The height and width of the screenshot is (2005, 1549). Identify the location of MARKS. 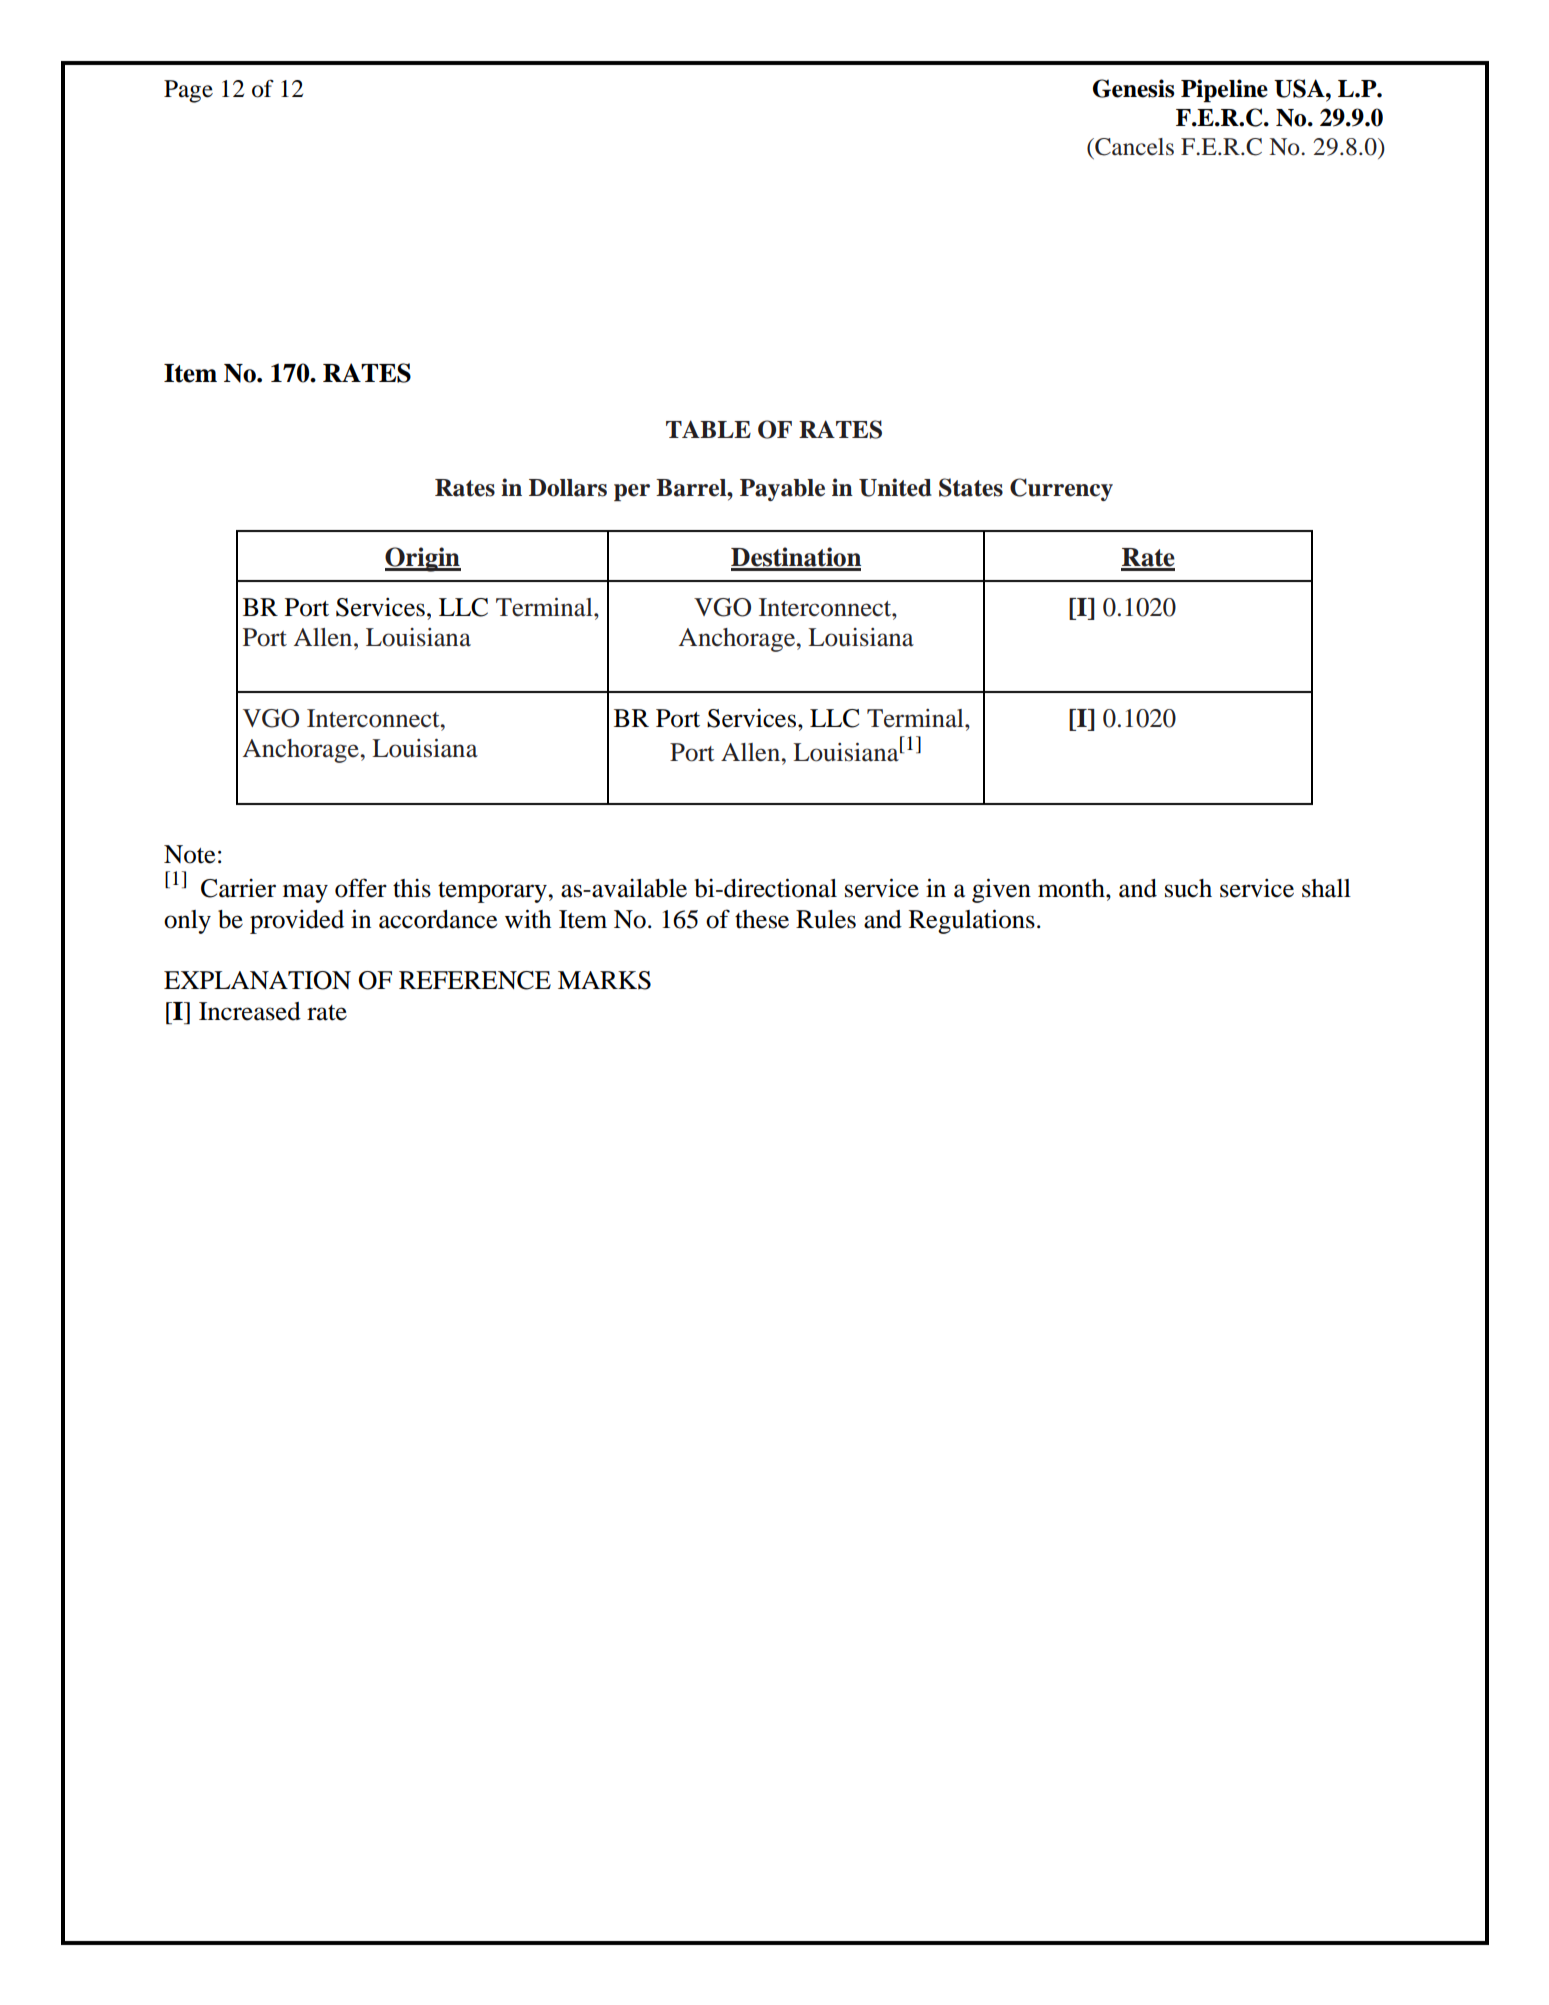
(604, 980).
